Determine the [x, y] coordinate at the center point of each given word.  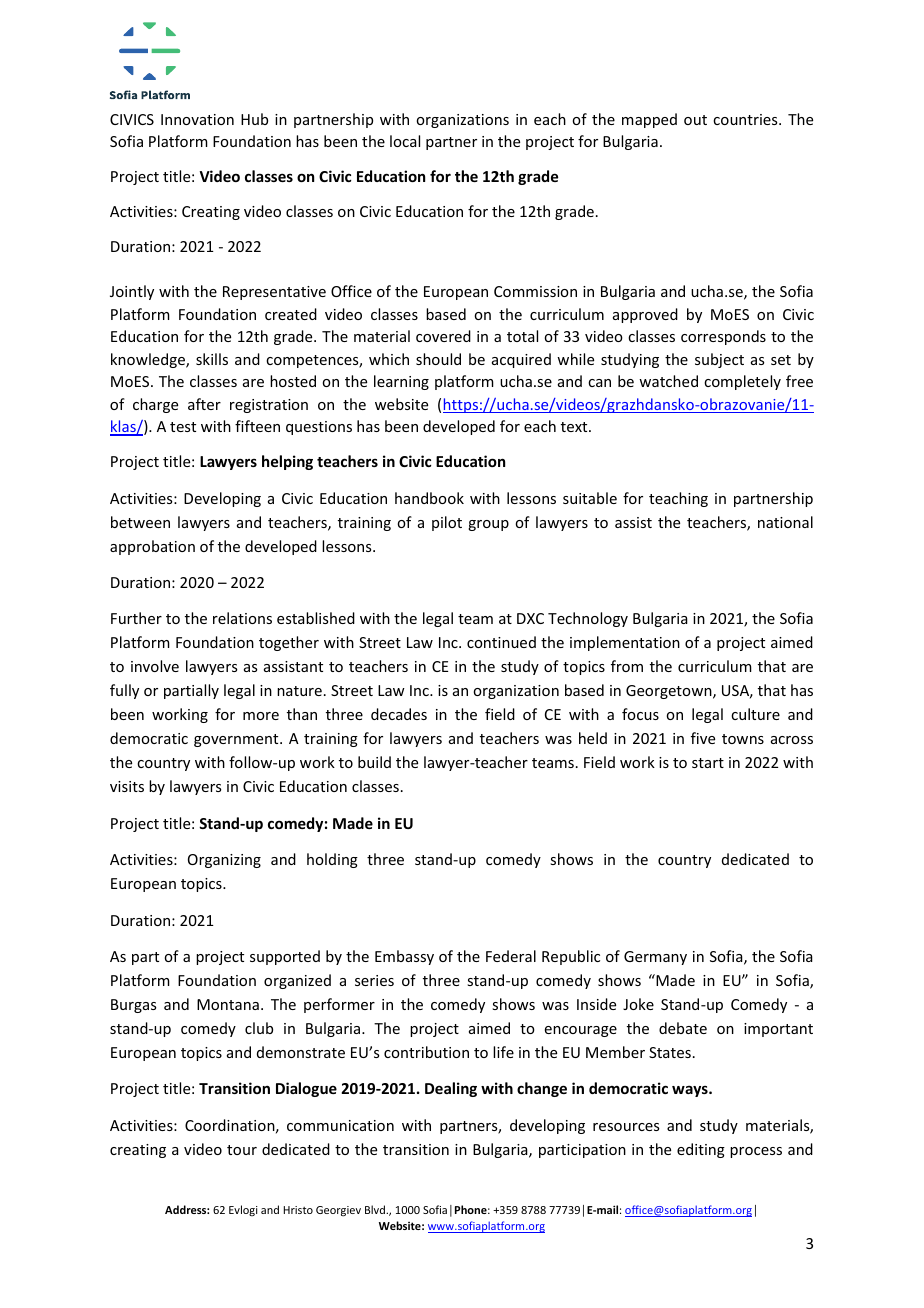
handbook [429, 498]
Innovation [197, 119]
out [695, 120]
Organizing [224, 861]
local [405, 141]
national [785, 522]
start [708, 763]
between [140, 522]
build [374, 762]
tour [242, 1150]
